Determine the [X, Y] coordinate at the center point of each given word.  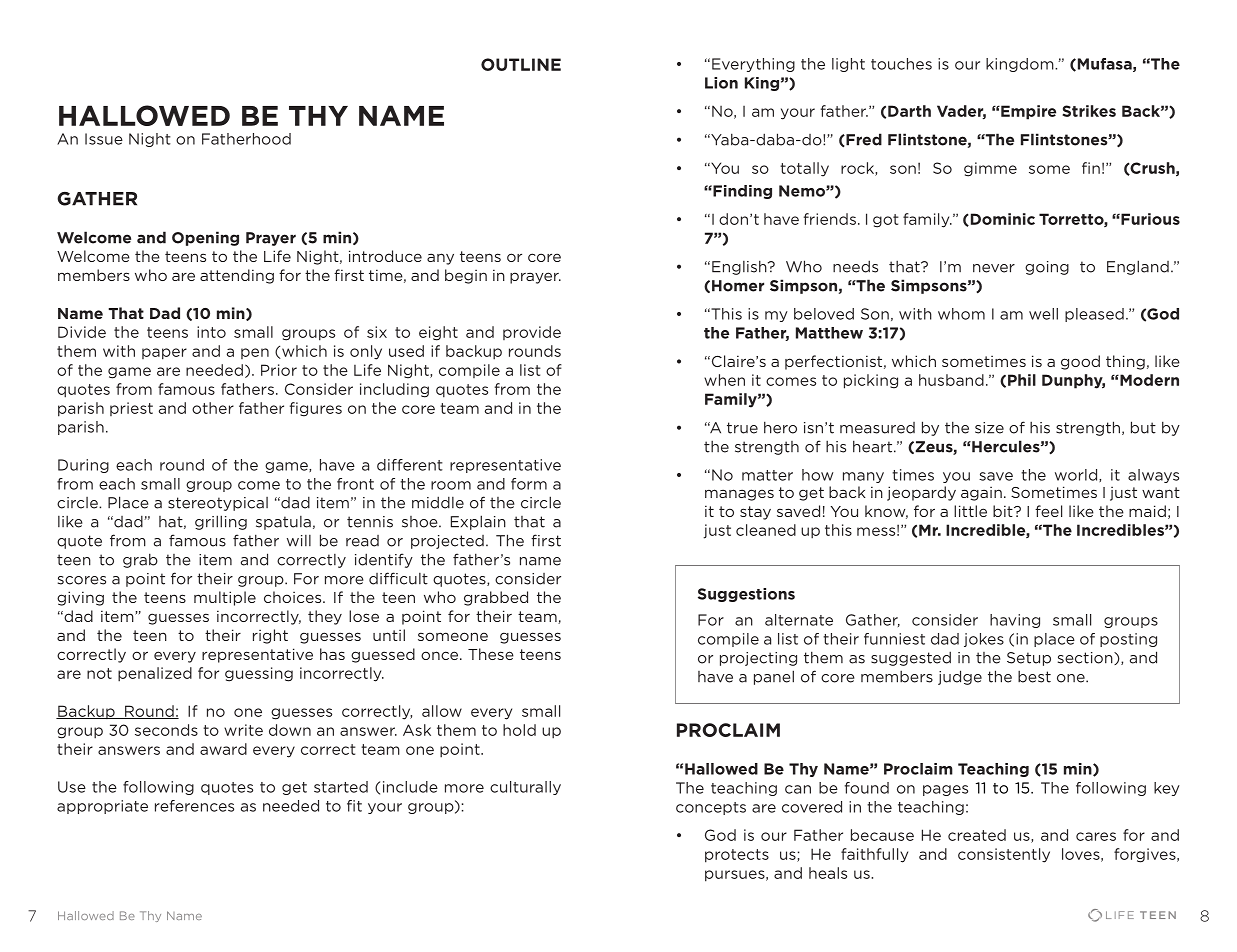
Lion [721, 83]
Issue [104, 139]
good [1080, 362]
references [194, 806]
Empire [1027, 112]
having [1015, 621]
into [211, 332]
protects [737, 856]
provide [532, 333]
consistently [1004, 855]
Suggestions [746, 595]
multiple [225, 598]
